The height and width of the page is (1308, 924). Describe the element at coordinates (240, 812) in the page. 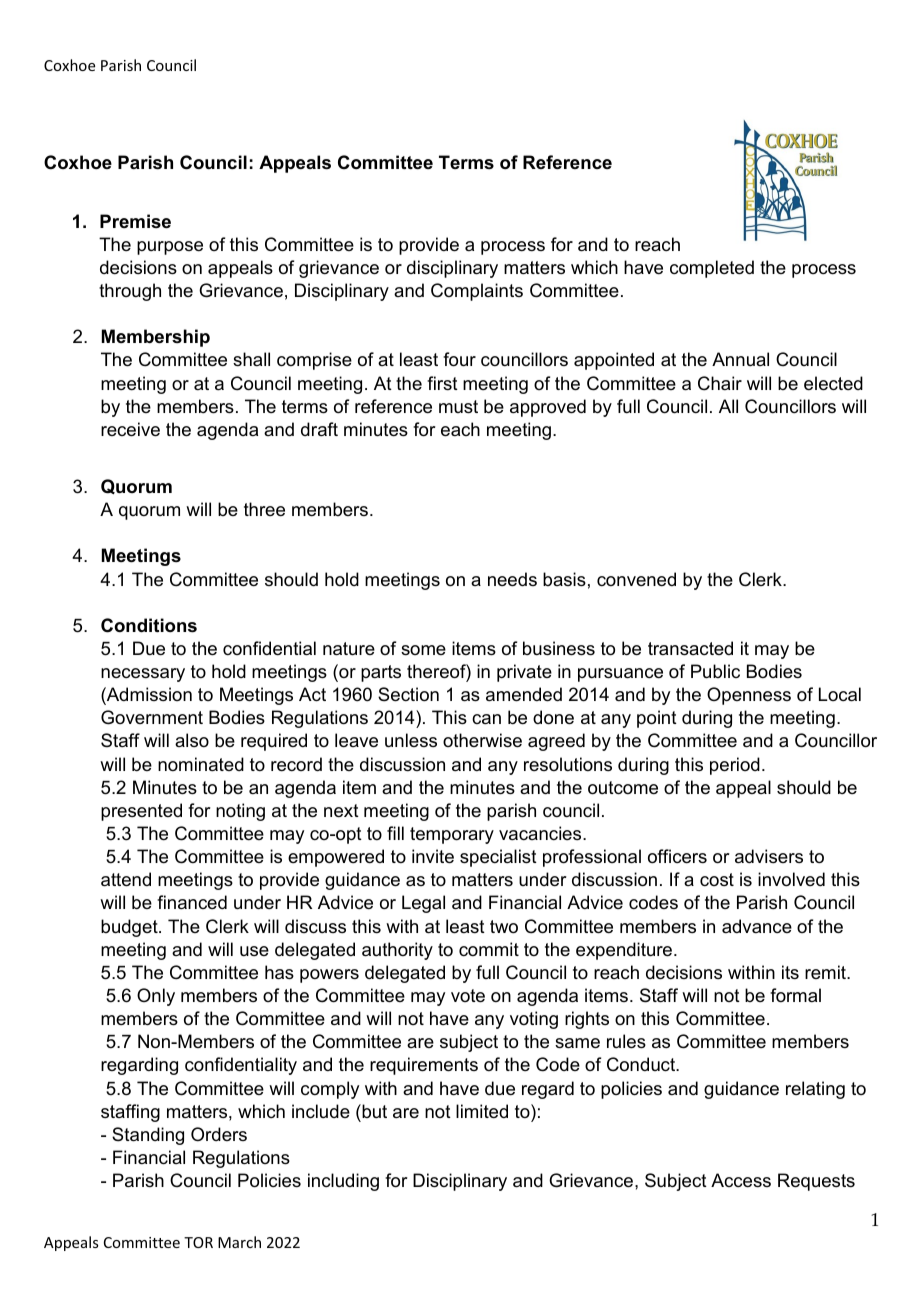

I see `noting` at that location.
